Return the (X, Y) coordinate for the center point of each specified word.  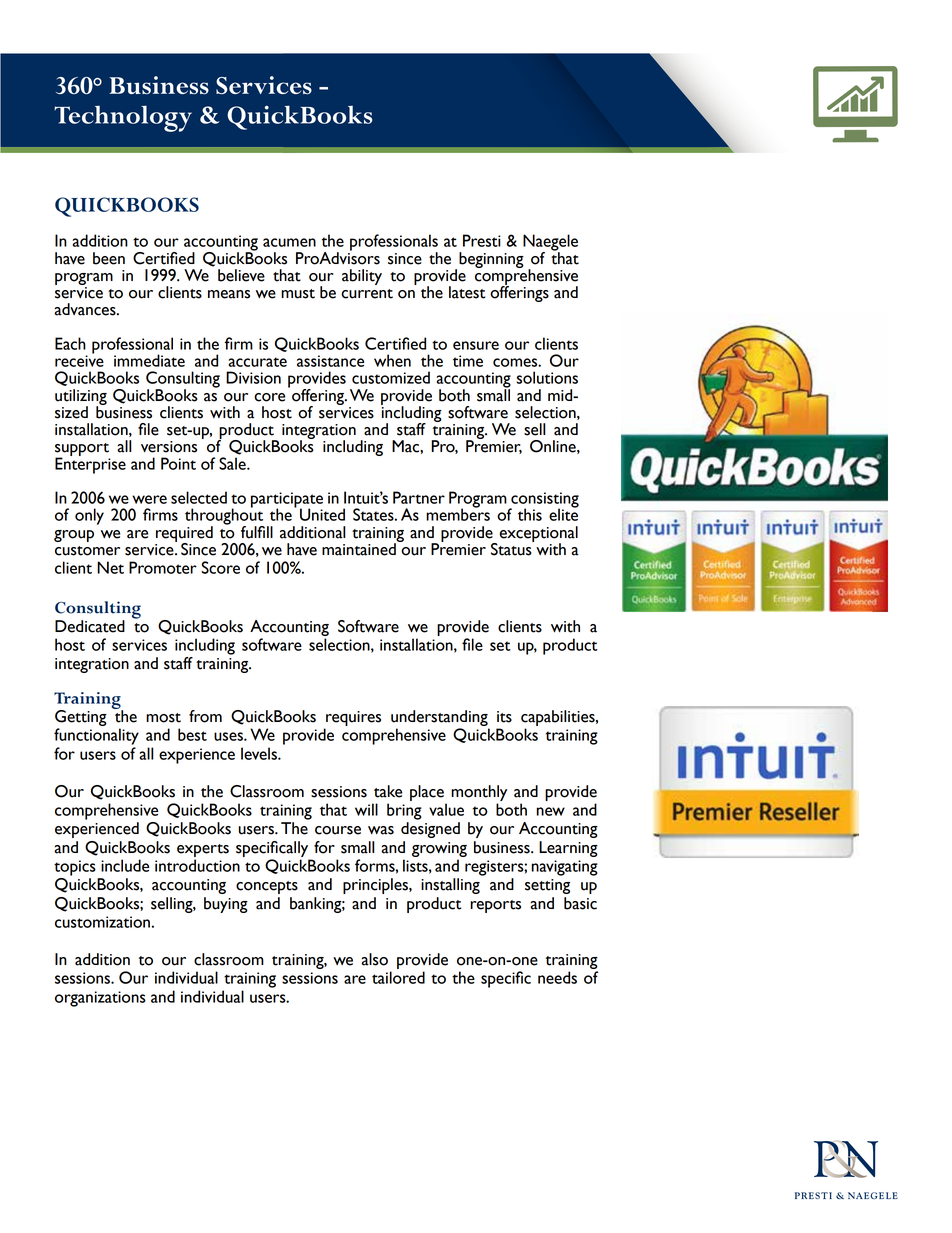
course (338, 830)
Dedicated (90, 626)
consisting (544, 501)
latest (467, 292)
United (322, 514)
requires (353, 718)
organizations (100, 999)
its (504, 717)
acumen (289, 242)
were (149, 499)
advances (86, 309)
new (551, 811)
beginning (491, 260)
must (298, 294)
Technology (123, 118)
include (125, 865)
